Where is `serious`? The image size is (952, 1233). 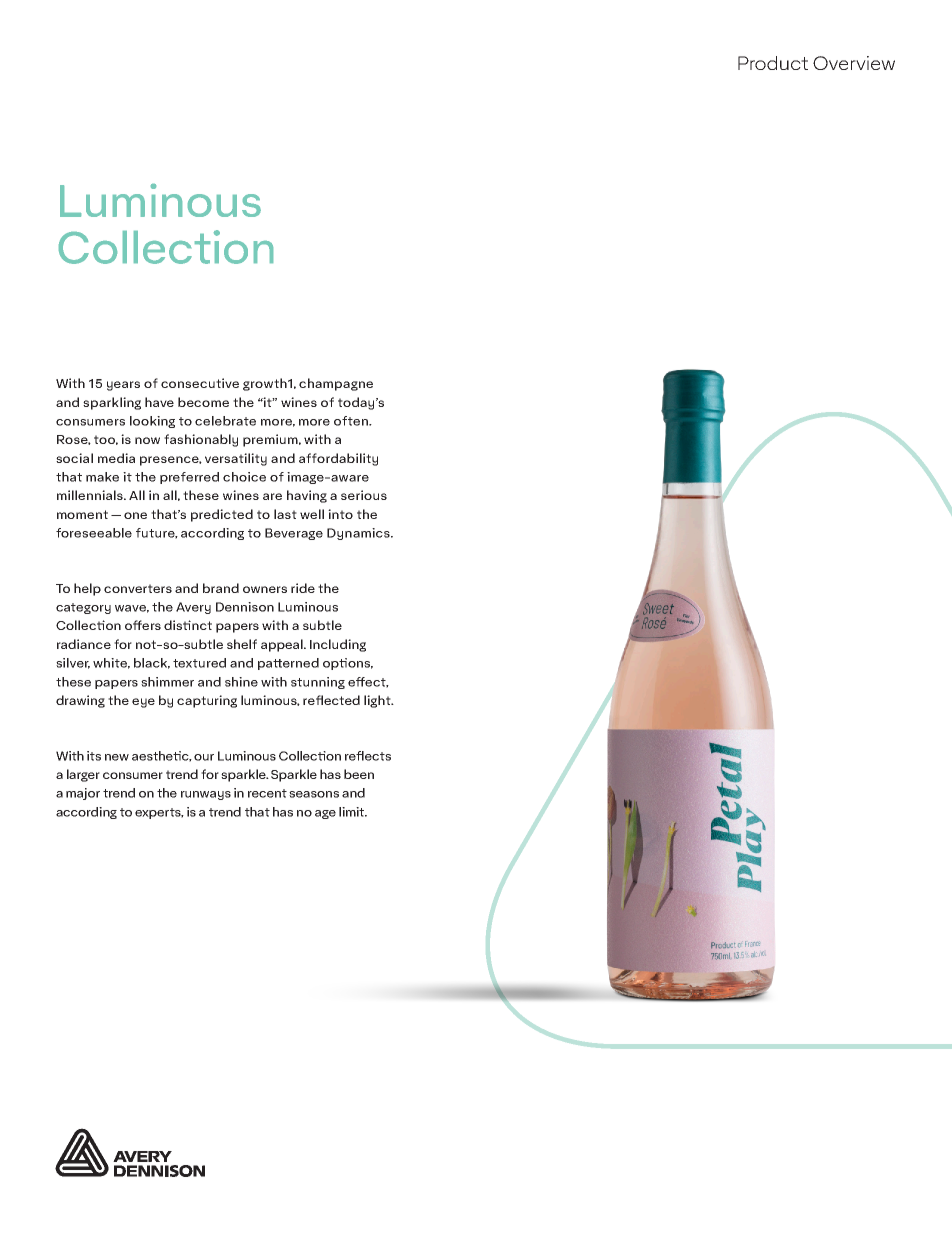 serious is located at coordinates (364, 495).
